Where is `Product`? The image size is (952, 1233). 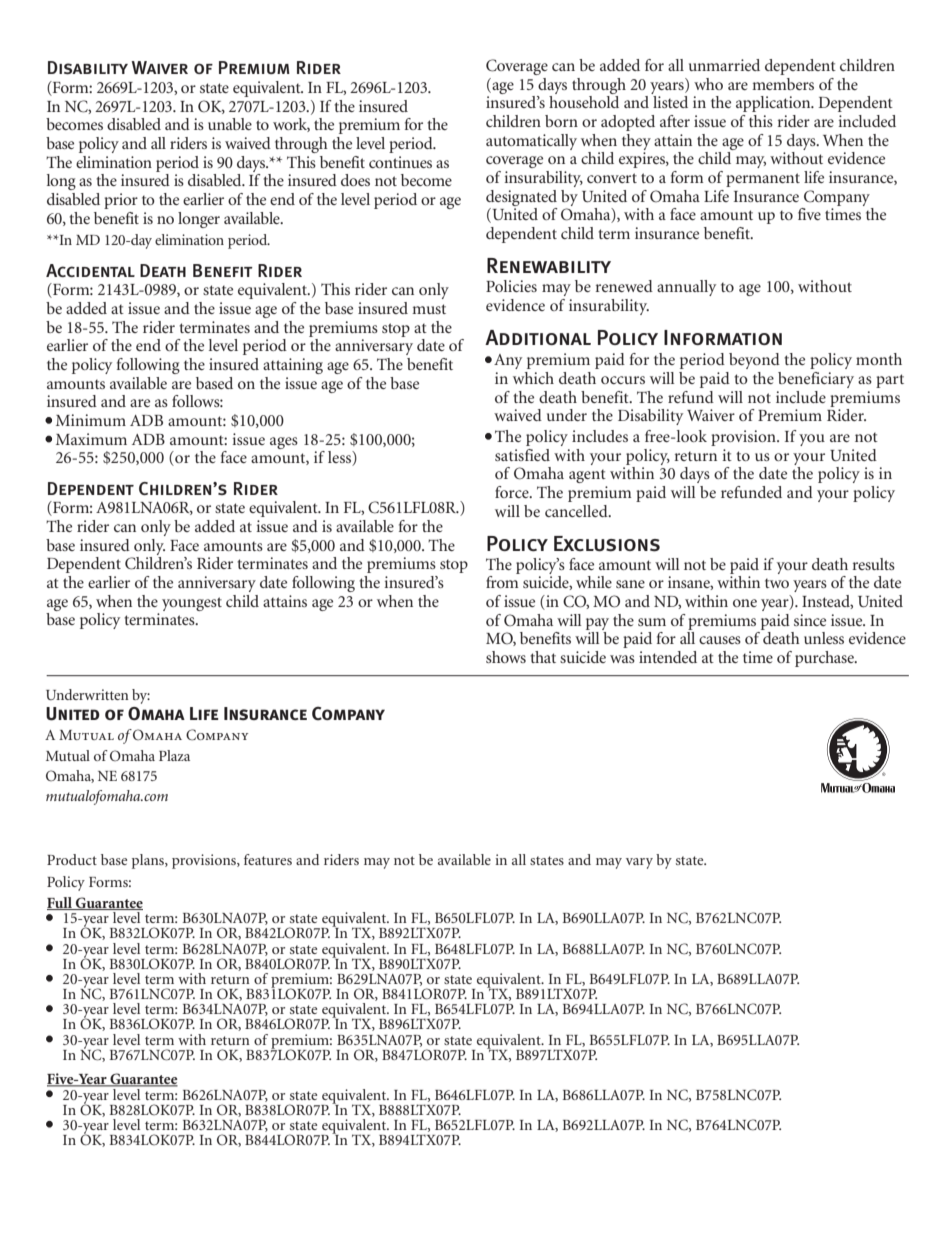 Product is located at coordinates (72, 859).
